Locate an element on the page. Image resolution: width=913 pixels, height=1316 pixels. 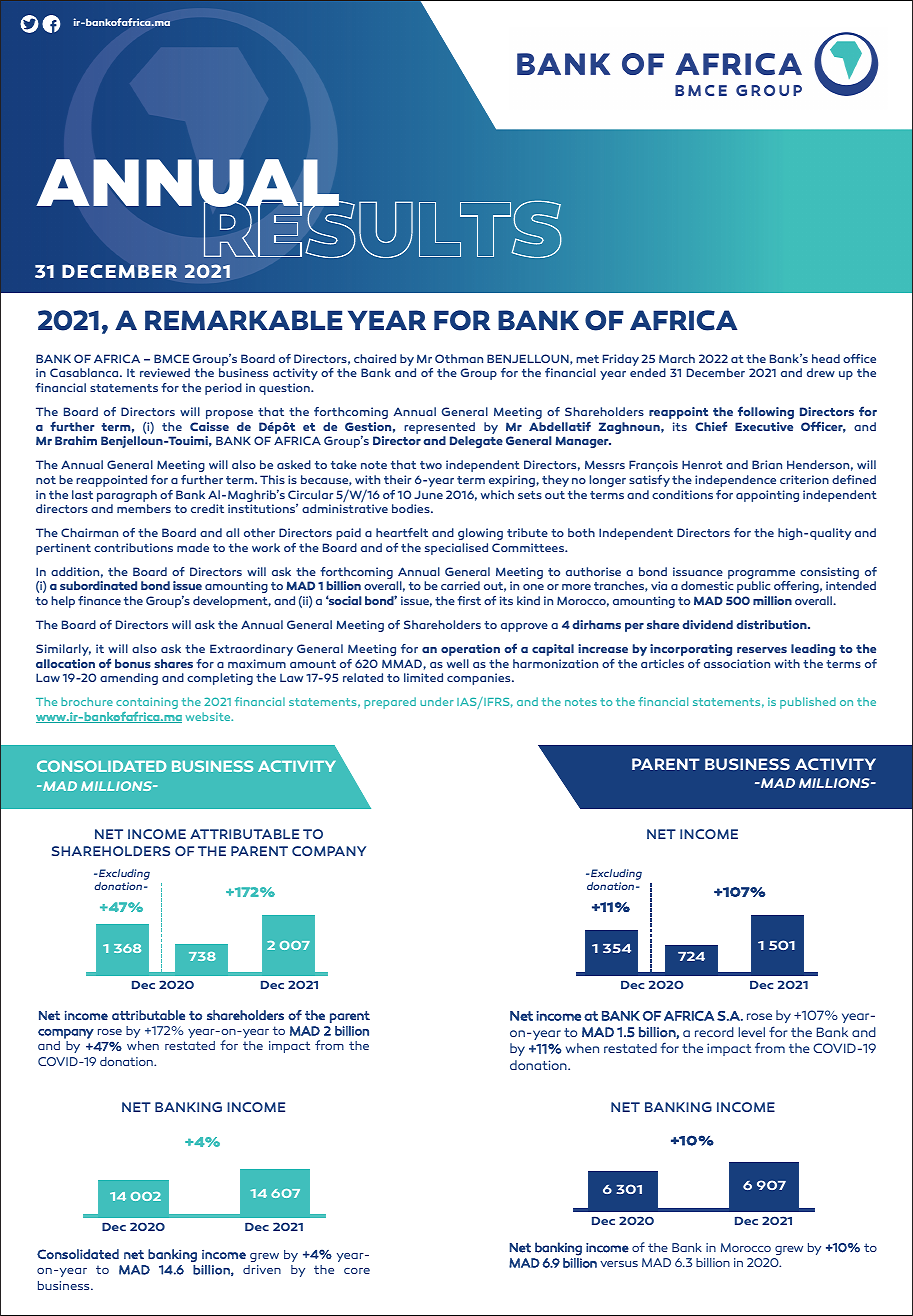
containing is located at coordinates (147, 703).
